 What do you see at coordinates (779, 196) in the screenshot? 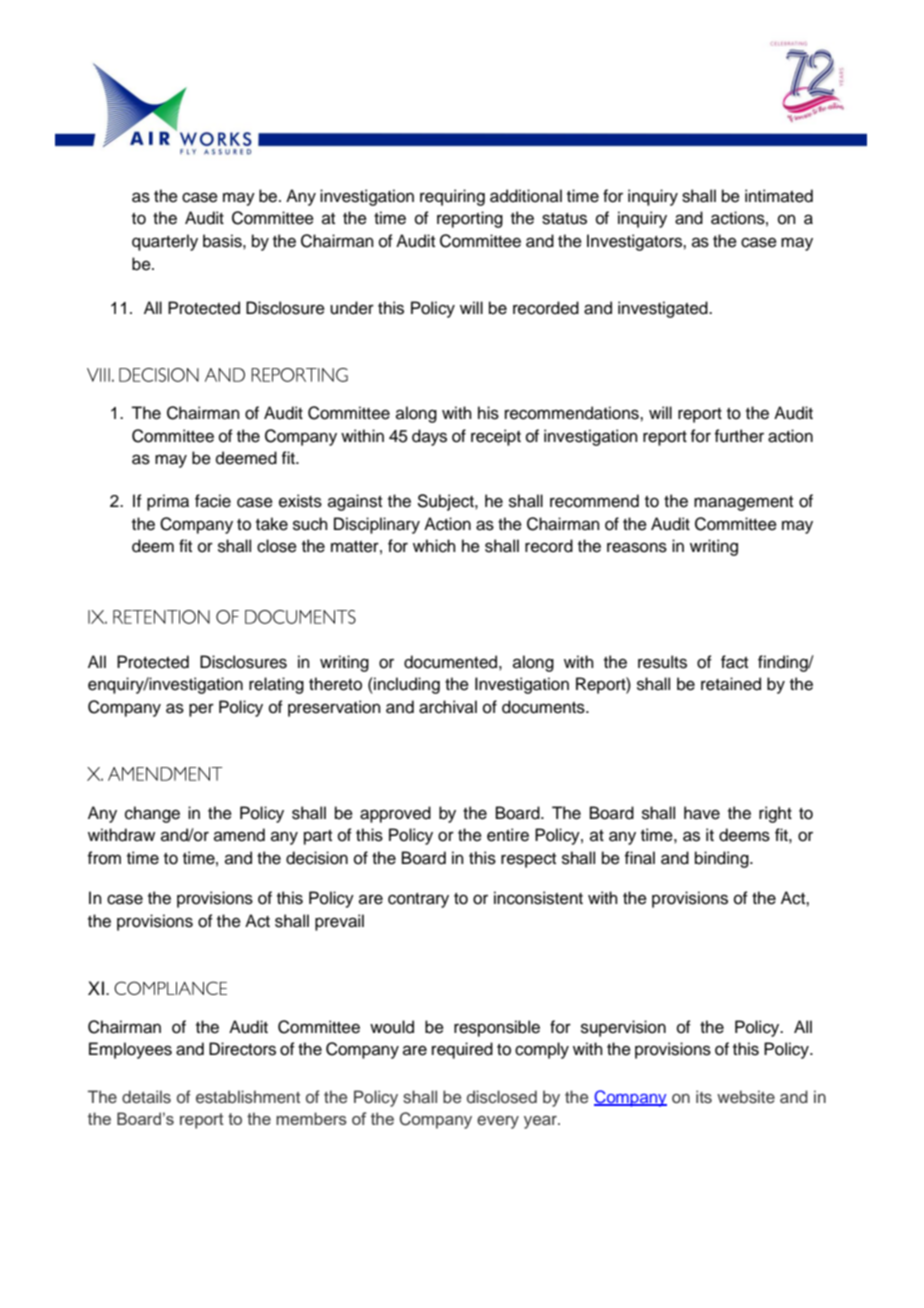
I see `intimated` at bounding box center [779, 196].
